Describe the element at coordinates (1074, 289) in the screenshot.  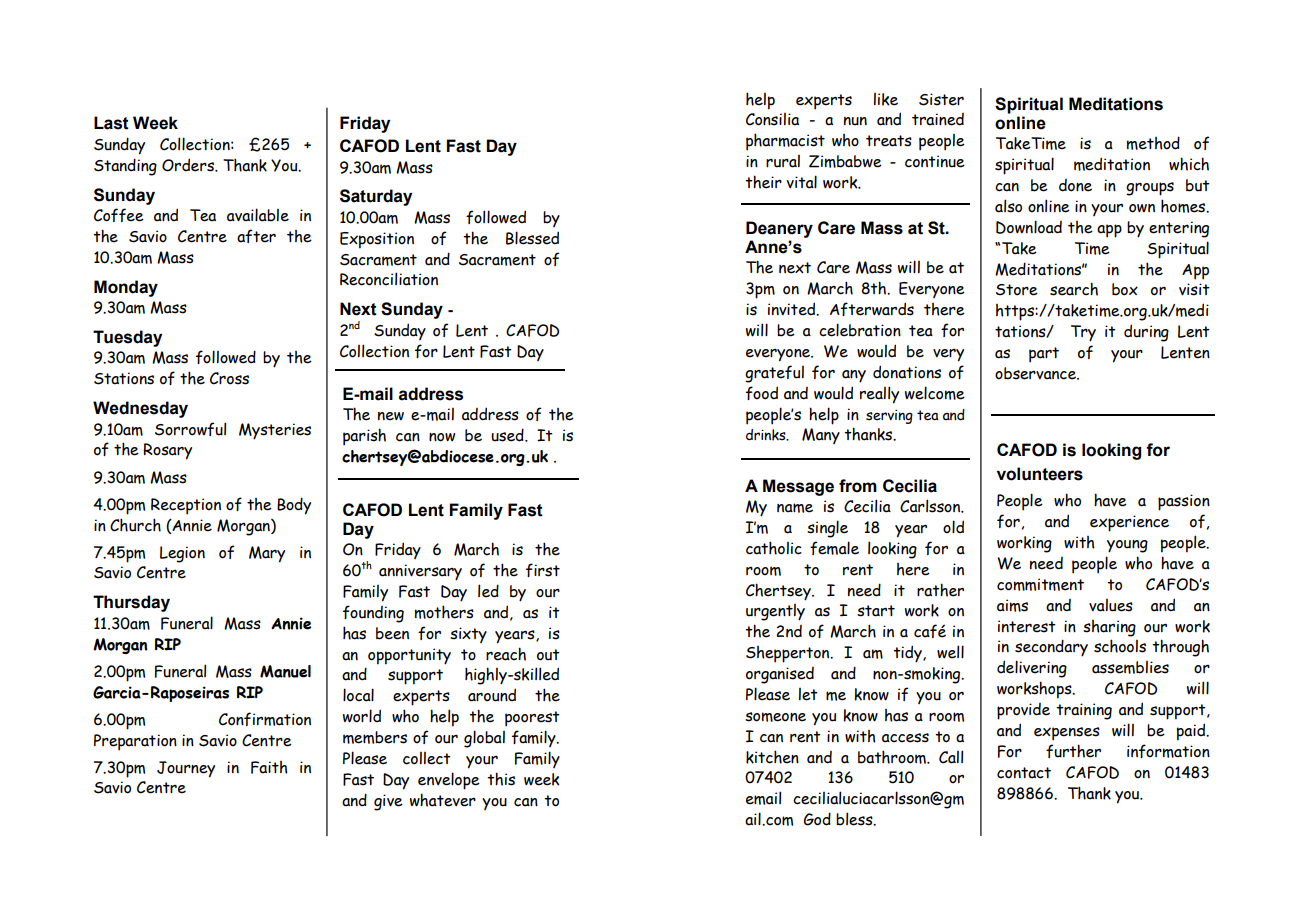
I see `search` at that location.
